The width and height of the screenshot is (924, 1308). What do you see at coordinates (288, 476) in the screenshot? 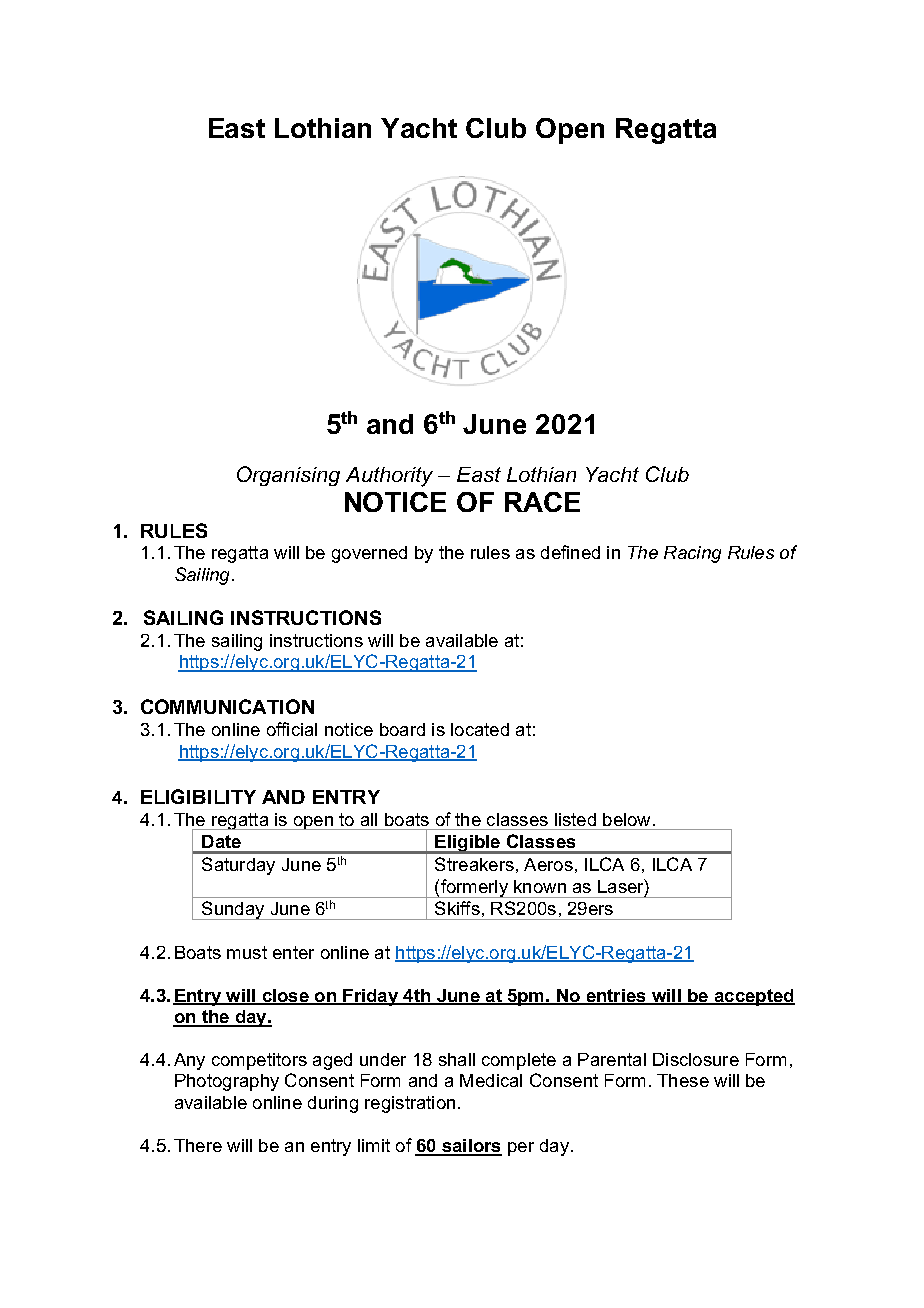
I see `Organising` at bounding box center [288, 476].
